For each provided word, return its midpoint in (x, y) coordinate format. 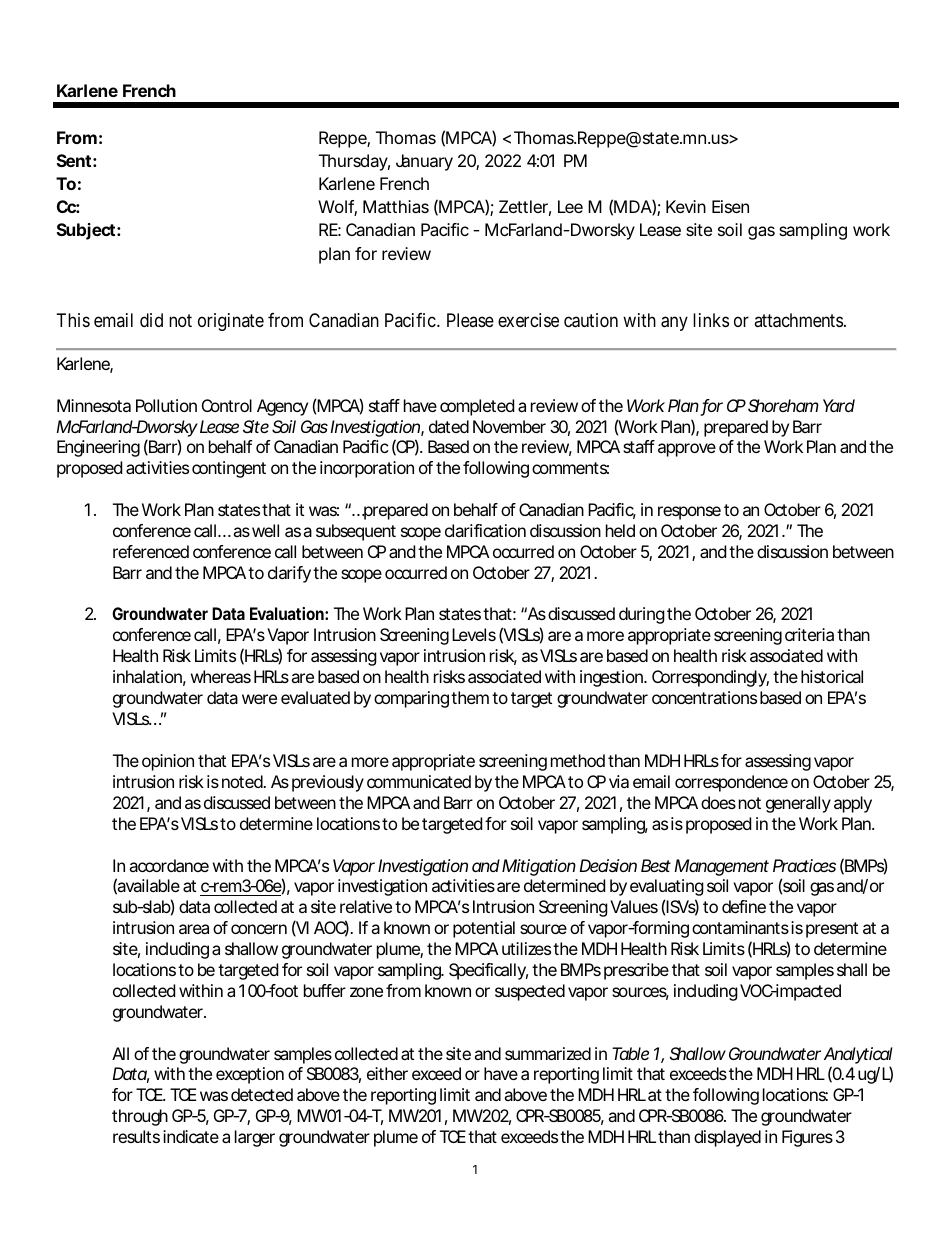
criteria (809, 634)
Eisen (730, 206)
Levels (474, 634)
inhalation (147, 676)
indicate (191, 1136)
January (424, 162)
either (387, 1073)
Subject (86, 231)
